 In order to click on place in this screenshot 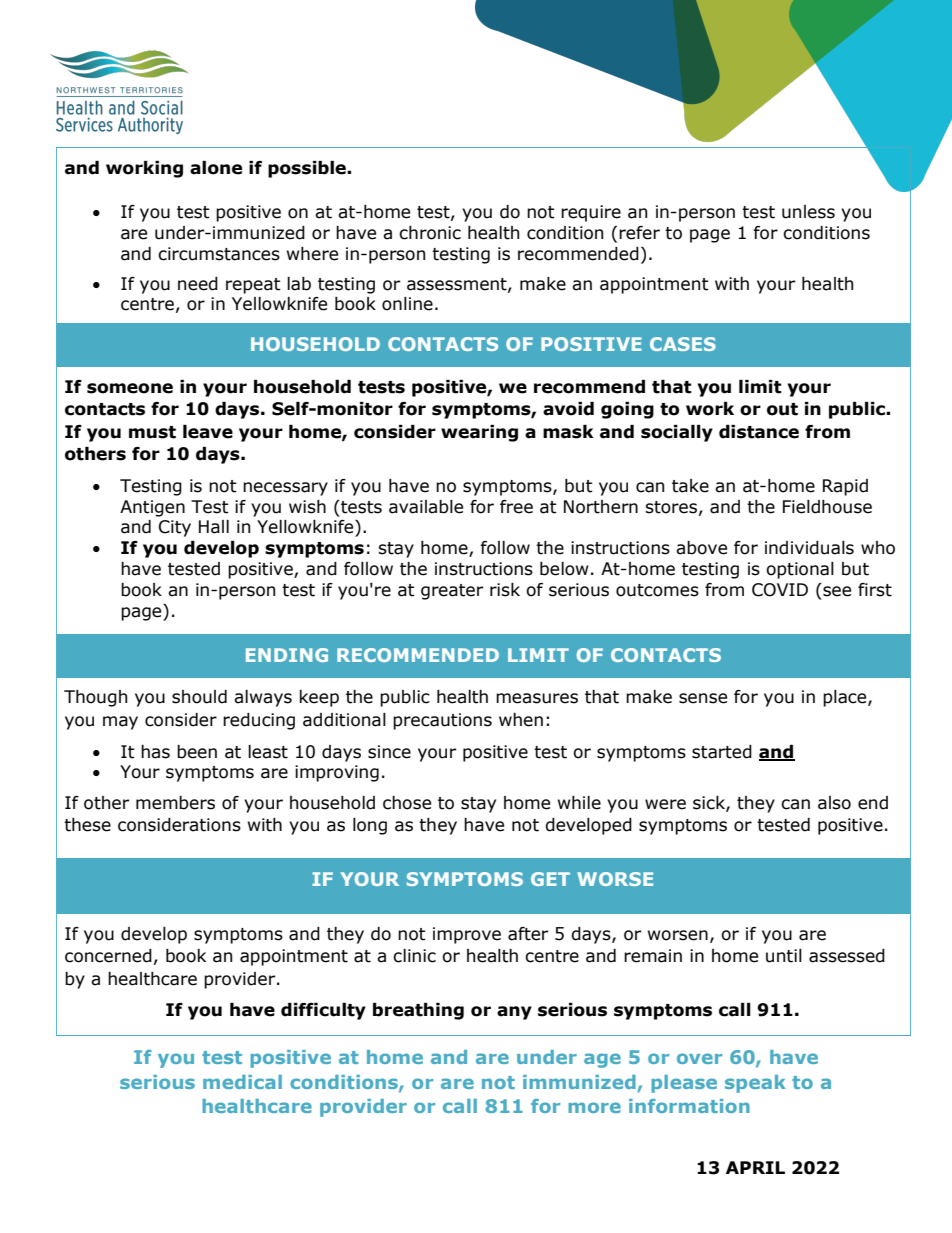, I will do `click(846, 698)`.
